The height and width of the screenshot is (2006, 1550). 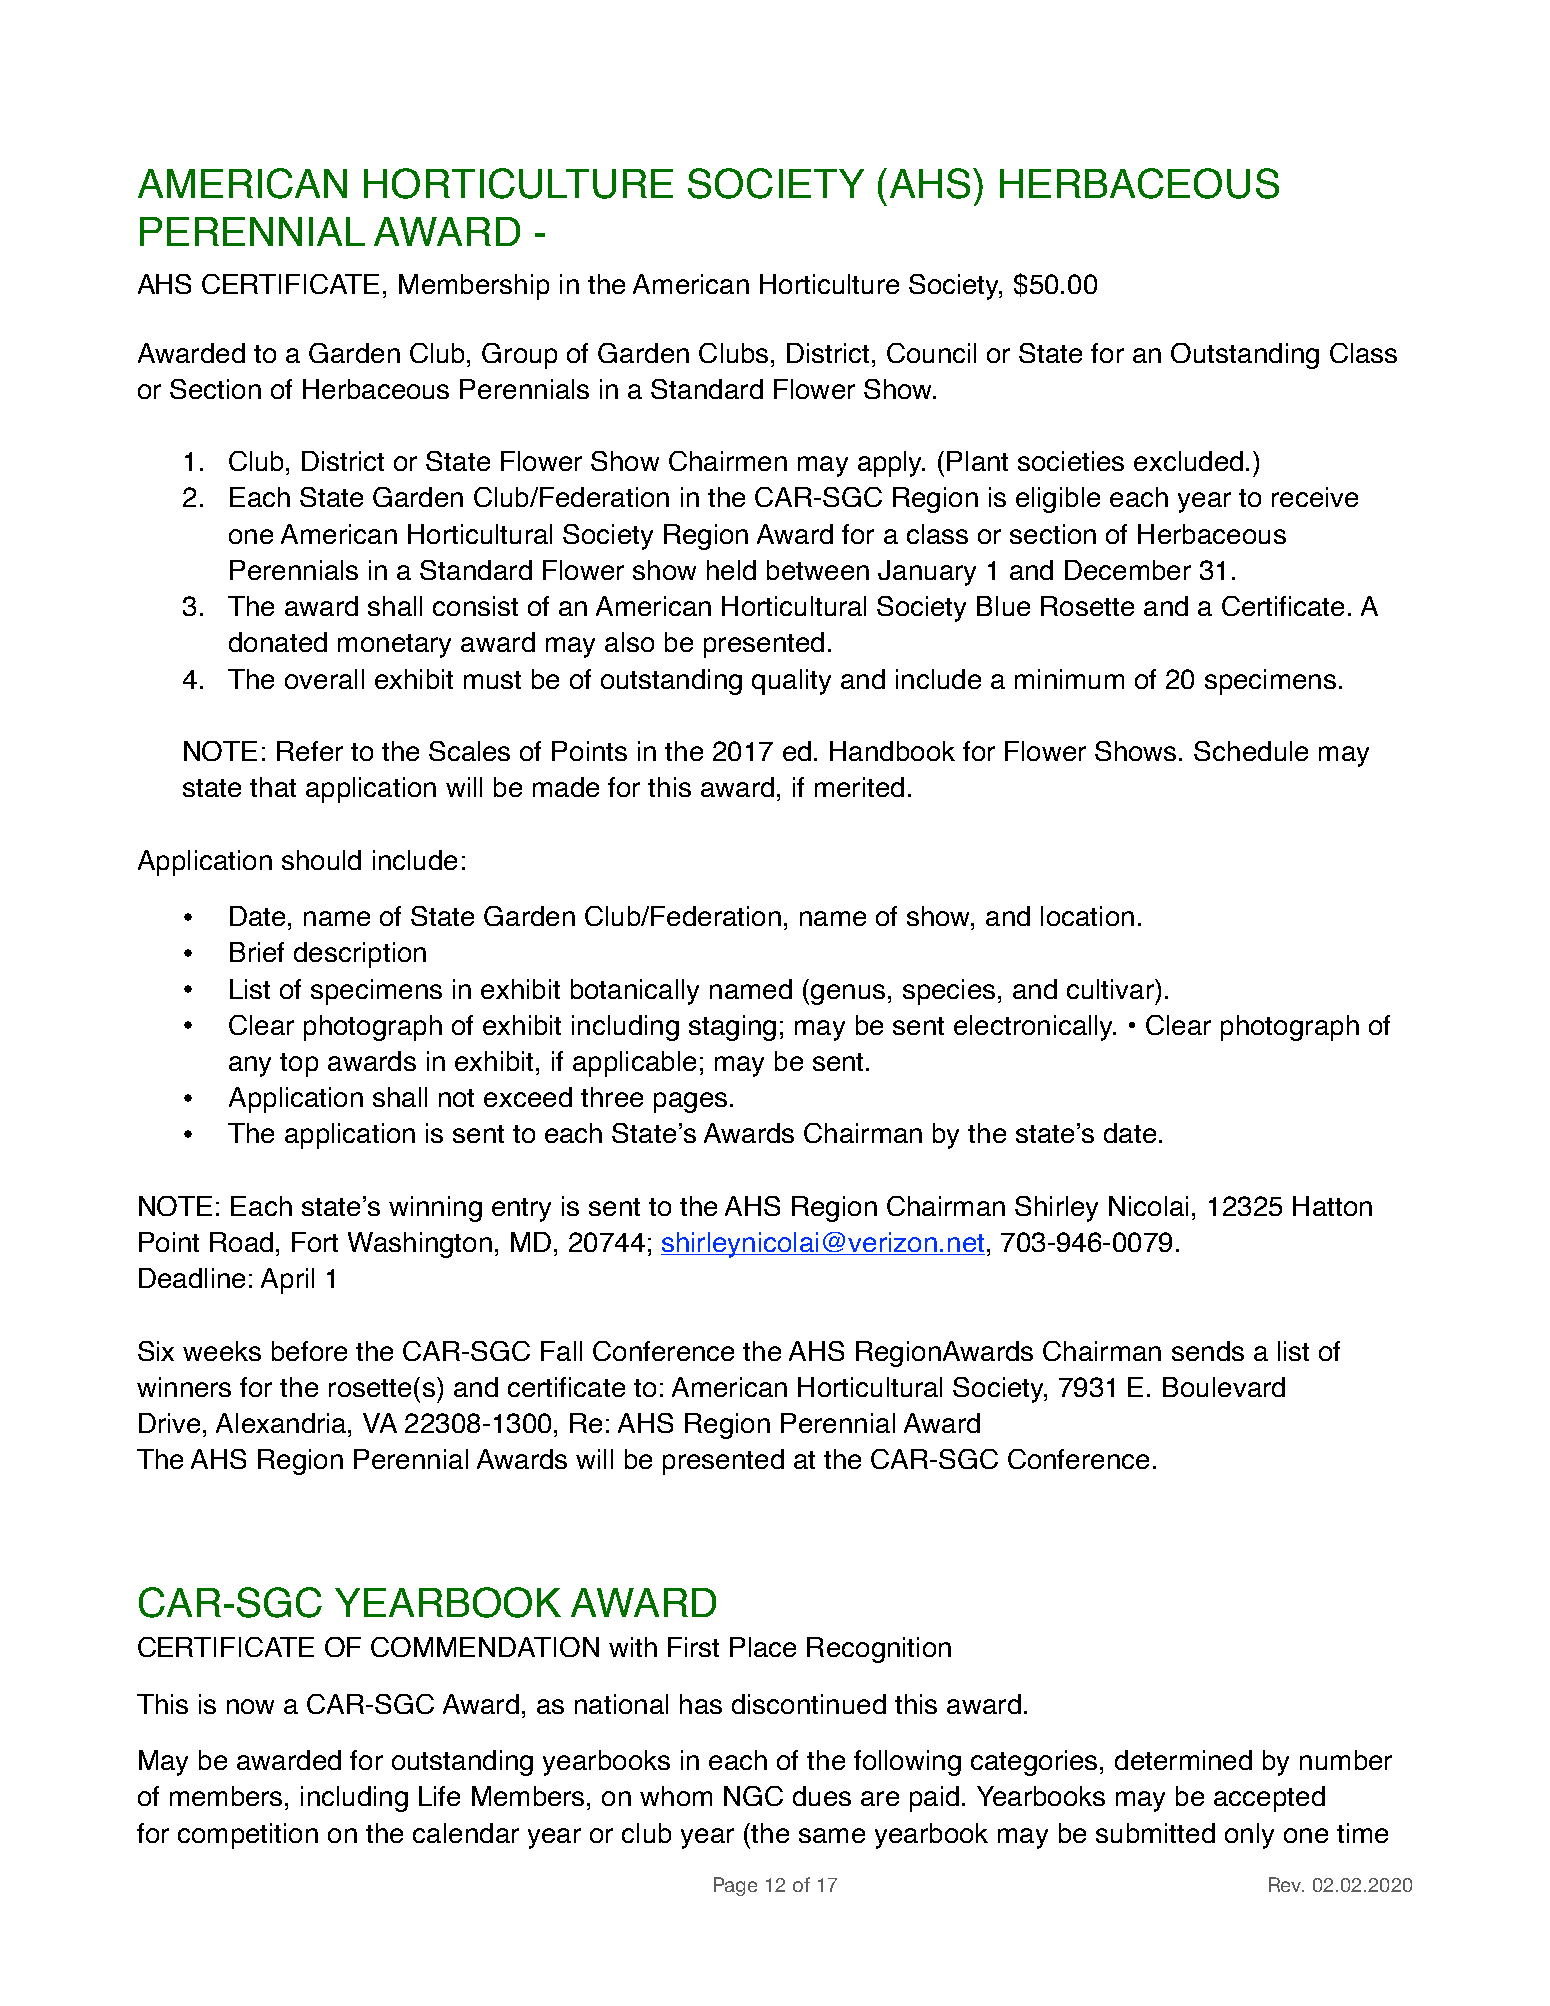 What do you see at coordinates (1087, 916) in the screenshot?
I see `location` at bounding box center [1087, 916].
